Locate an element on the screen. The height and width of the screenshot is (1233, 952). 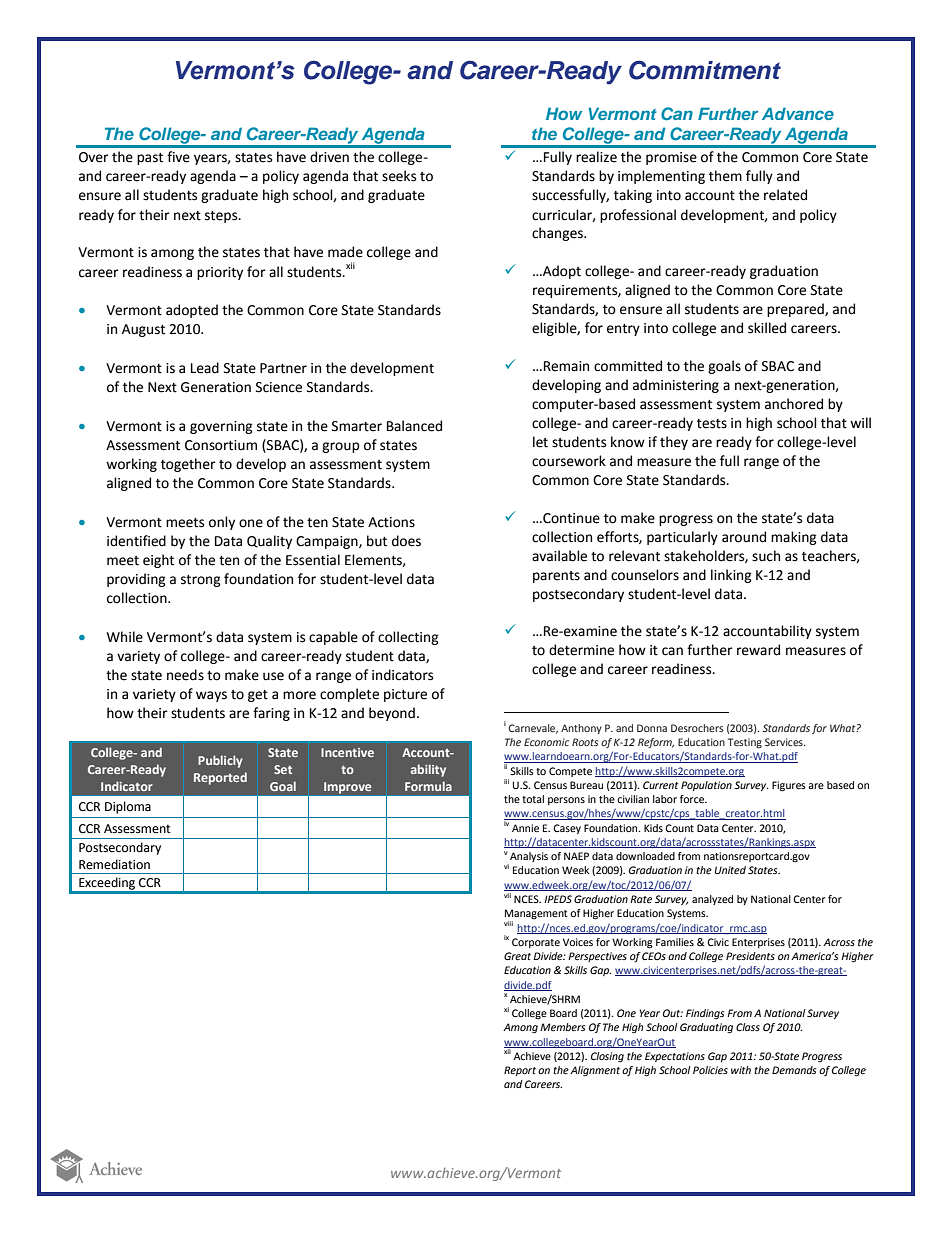
five is located at coordinates (178, 157).
